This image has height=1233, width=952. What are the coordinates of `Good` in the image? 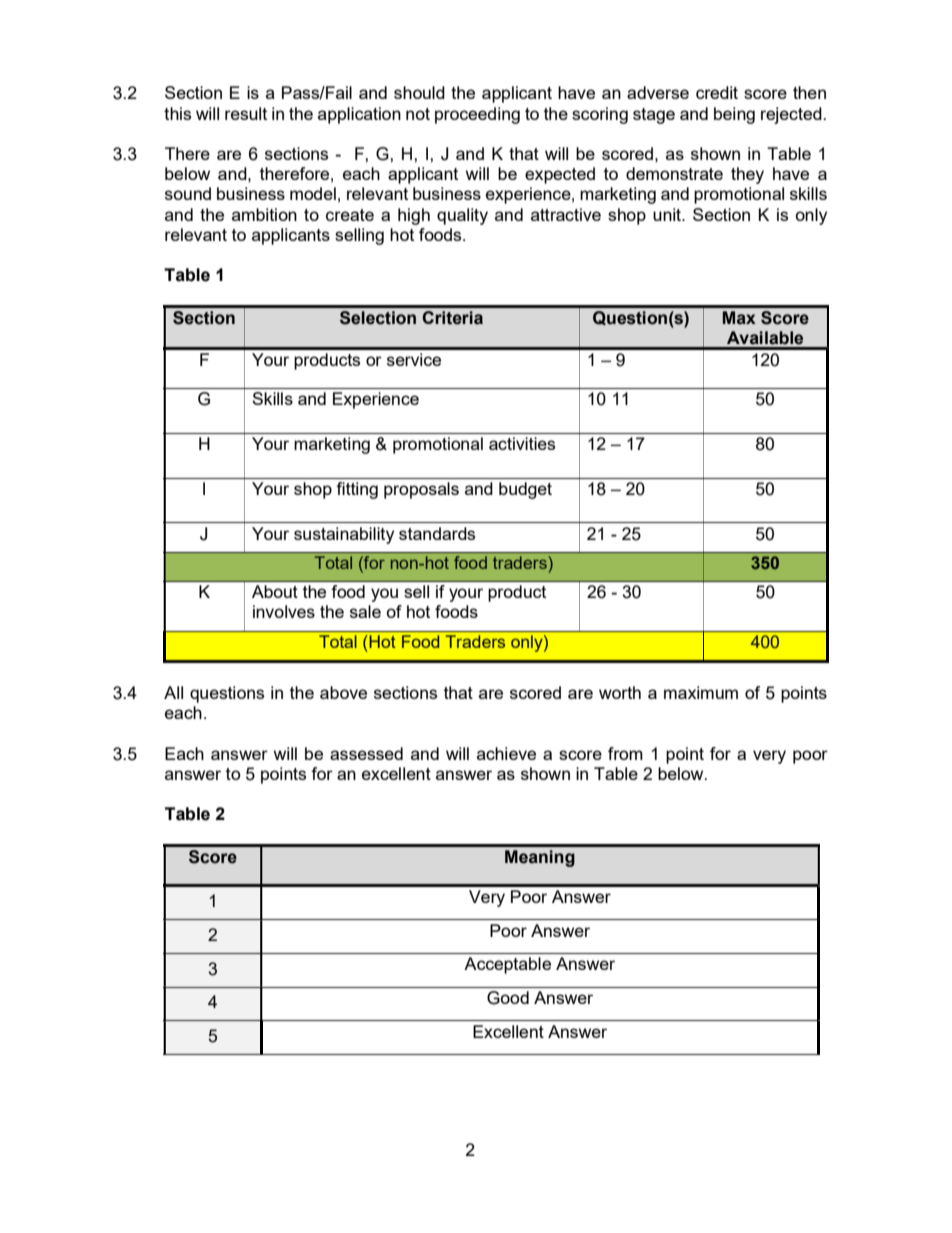 It's located at (508, 998).
